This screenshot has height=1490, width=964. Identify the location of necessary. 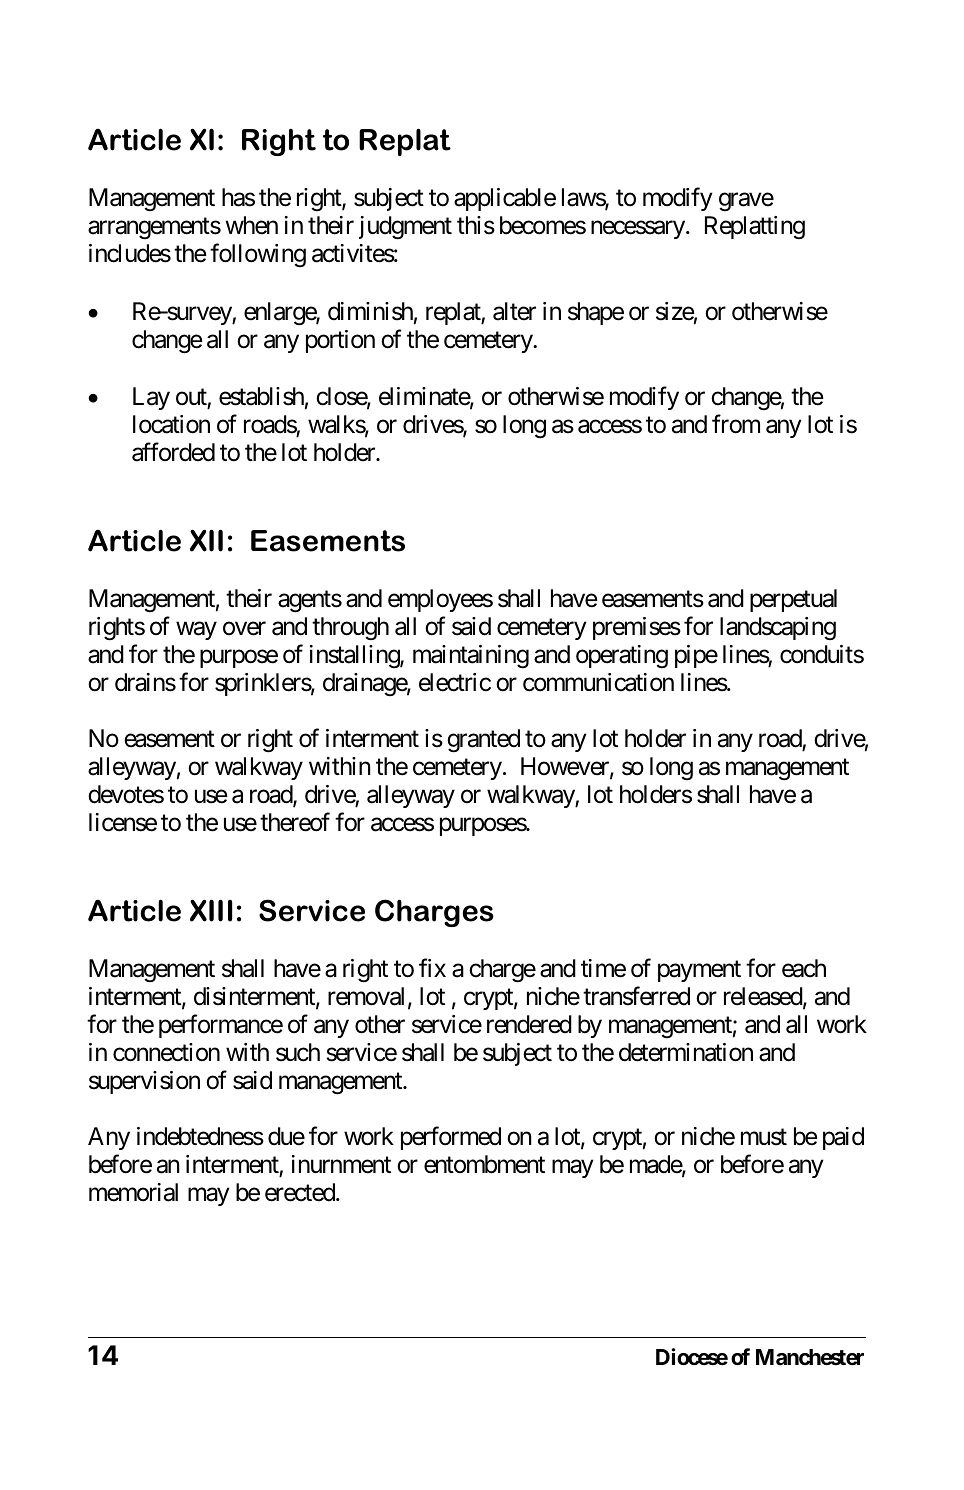
(638, 230).
